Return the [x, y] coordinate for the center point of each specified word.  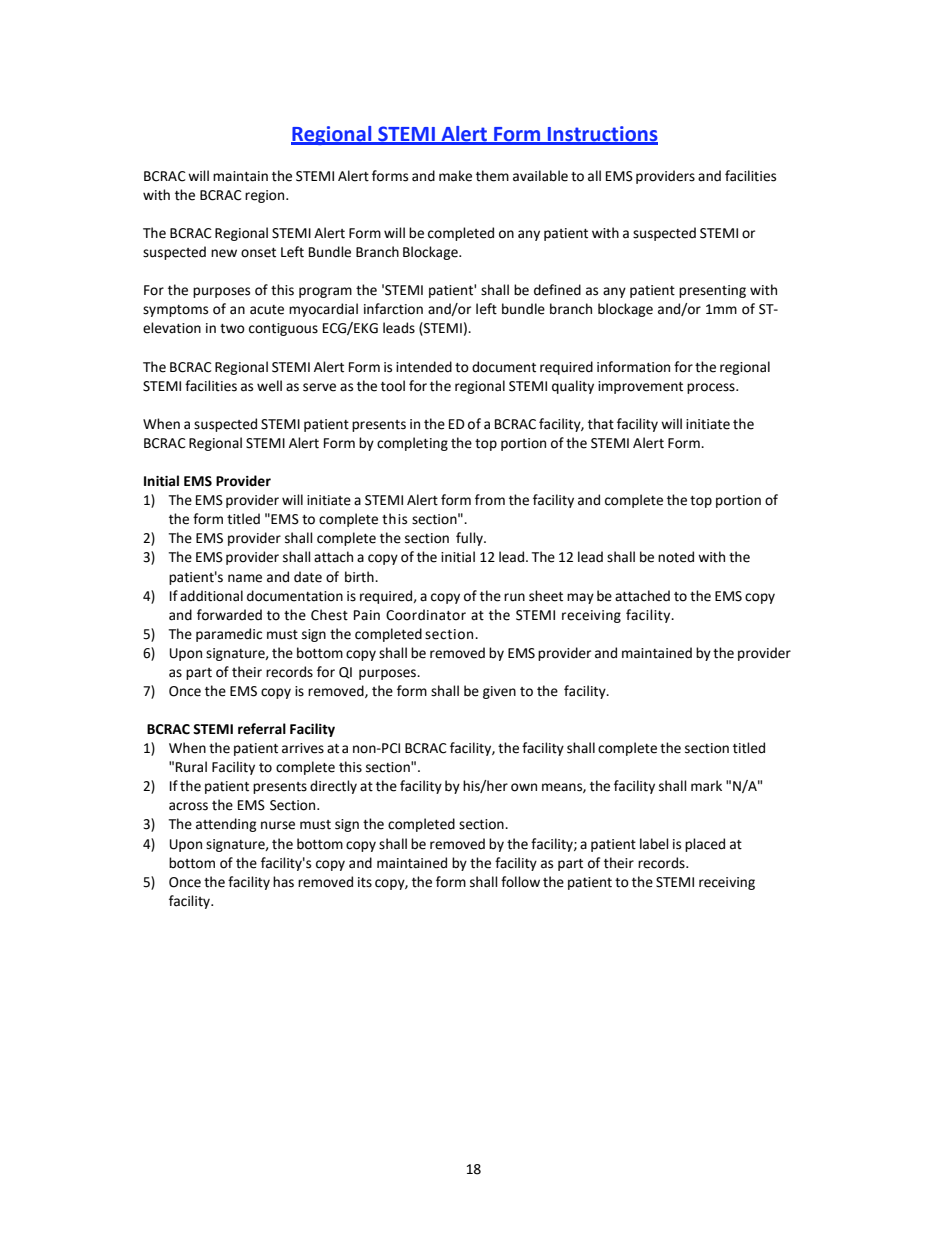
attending [226, 825]
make [455, 176]
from [490, 500]
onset [258, 253]
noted [676, 557]
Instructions [602, 135]
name [245, 578]
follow [520, 882]
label [654, 844]
